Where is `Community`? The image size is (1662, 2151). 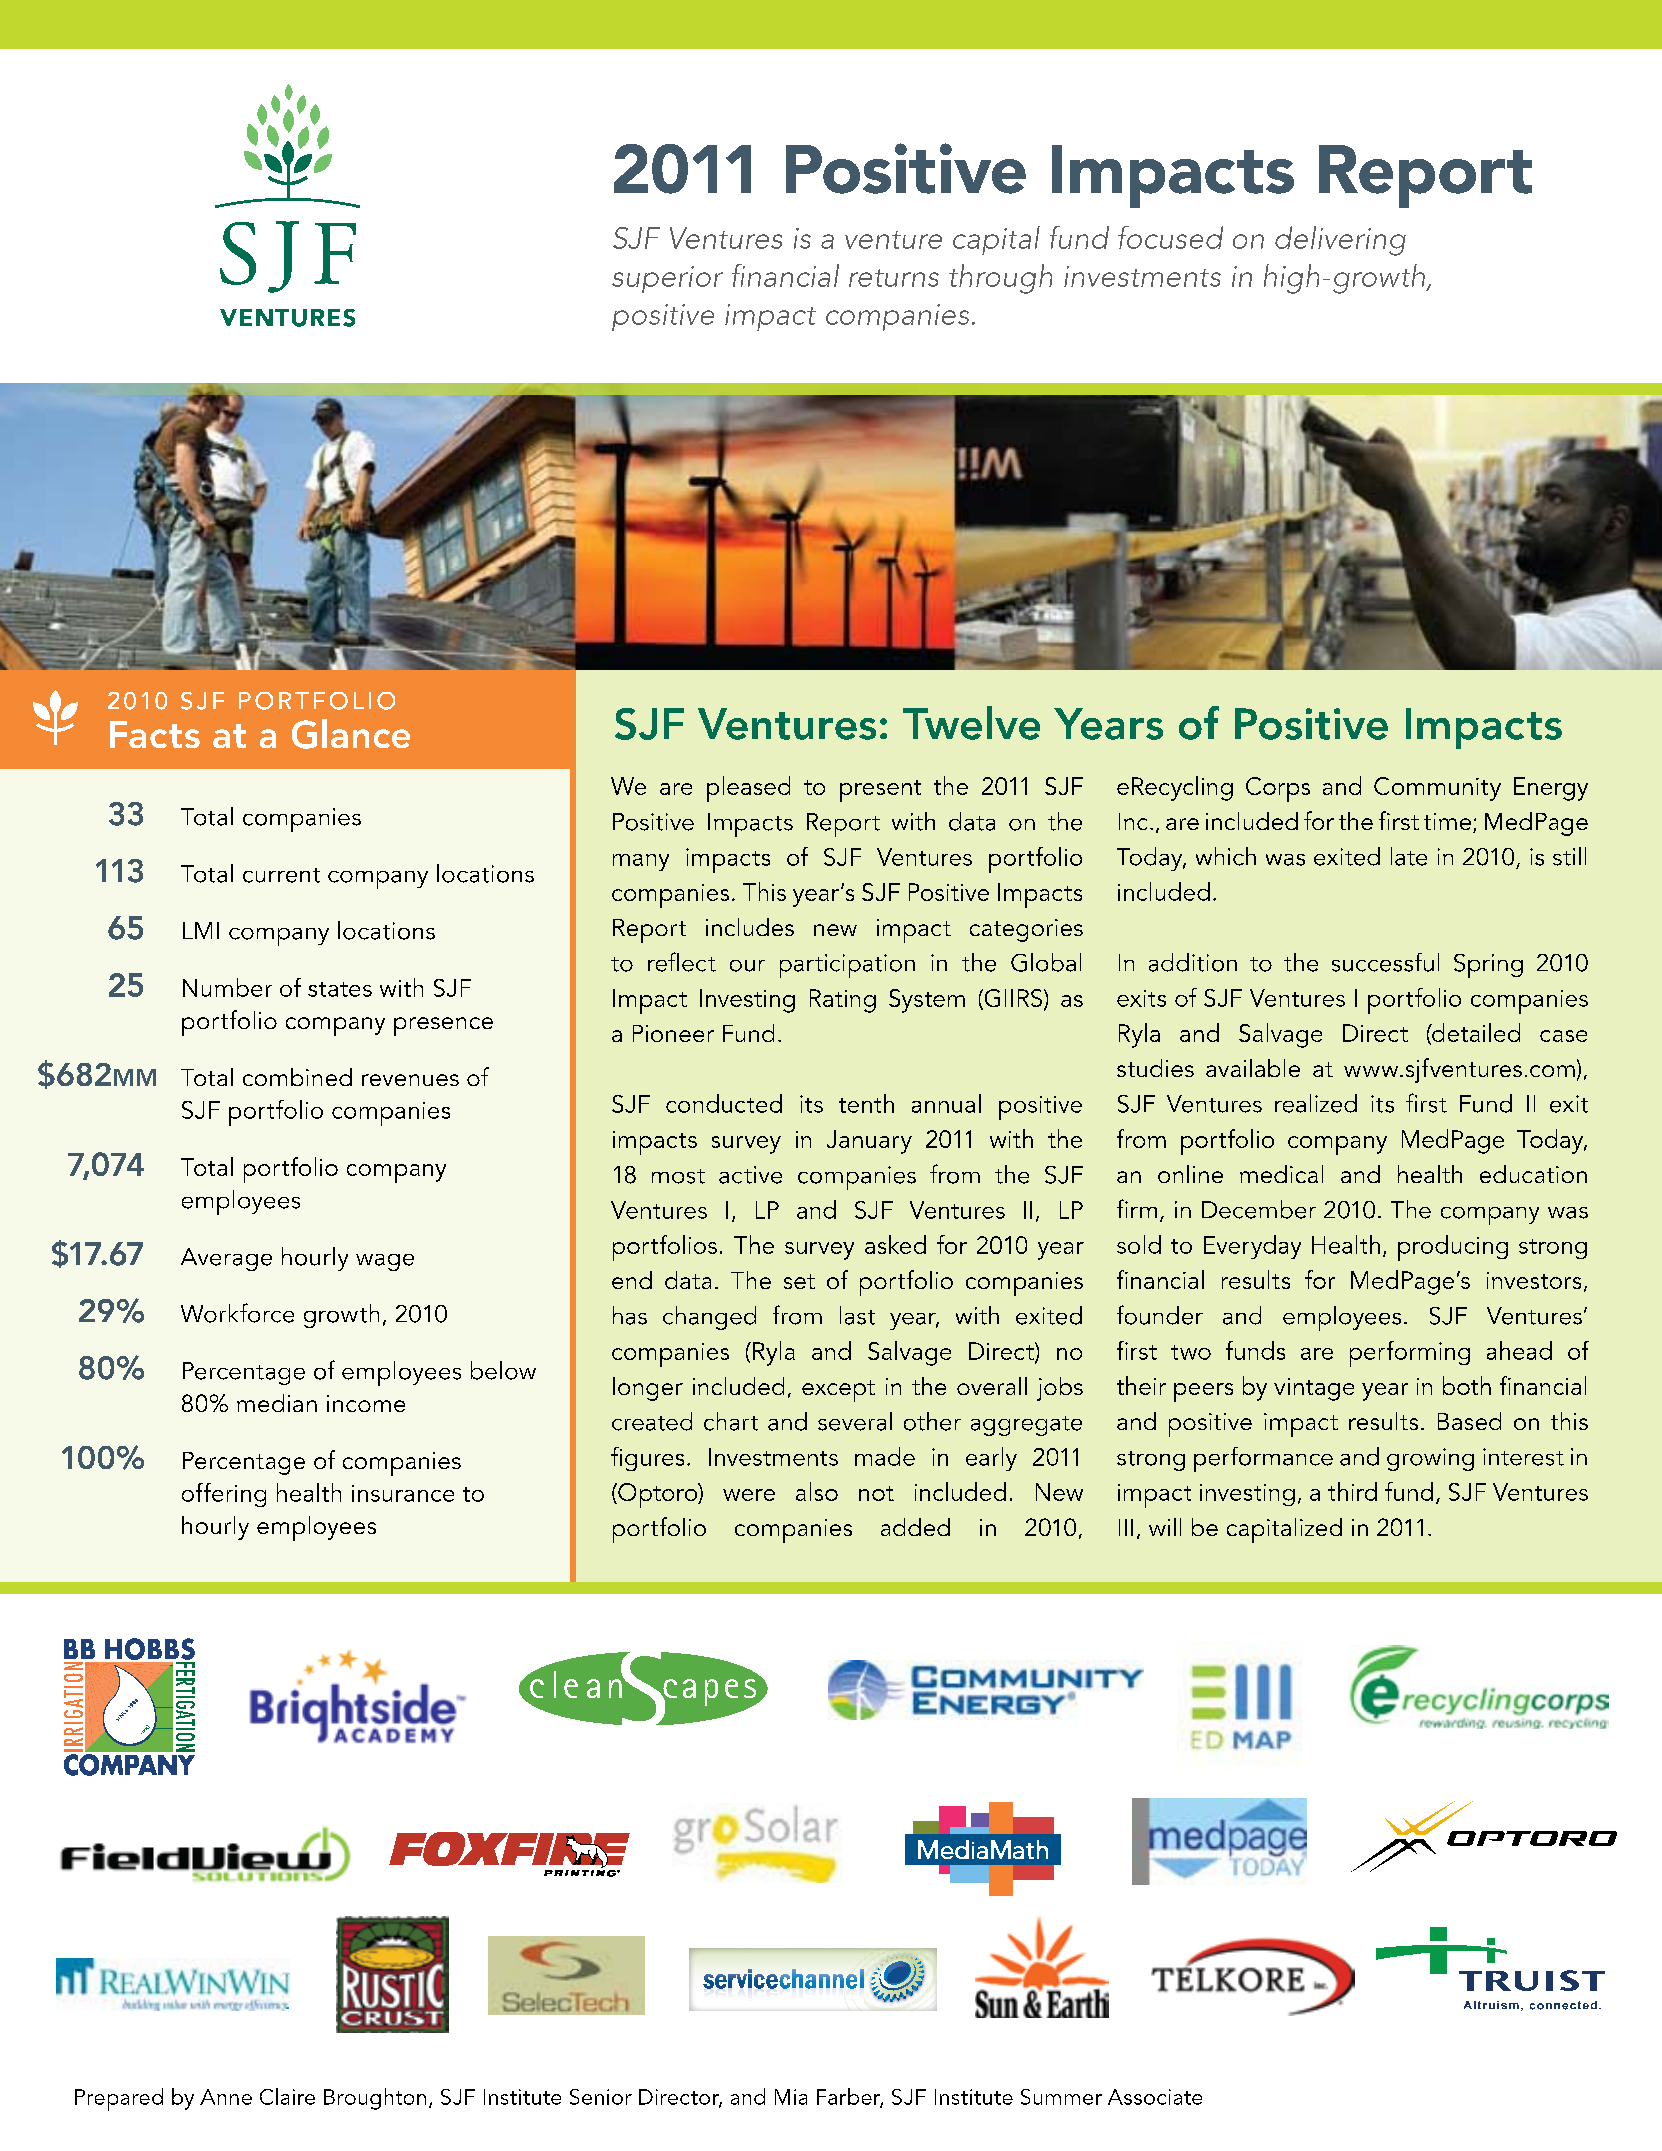 Community is located at coordinates (1437, 789).
